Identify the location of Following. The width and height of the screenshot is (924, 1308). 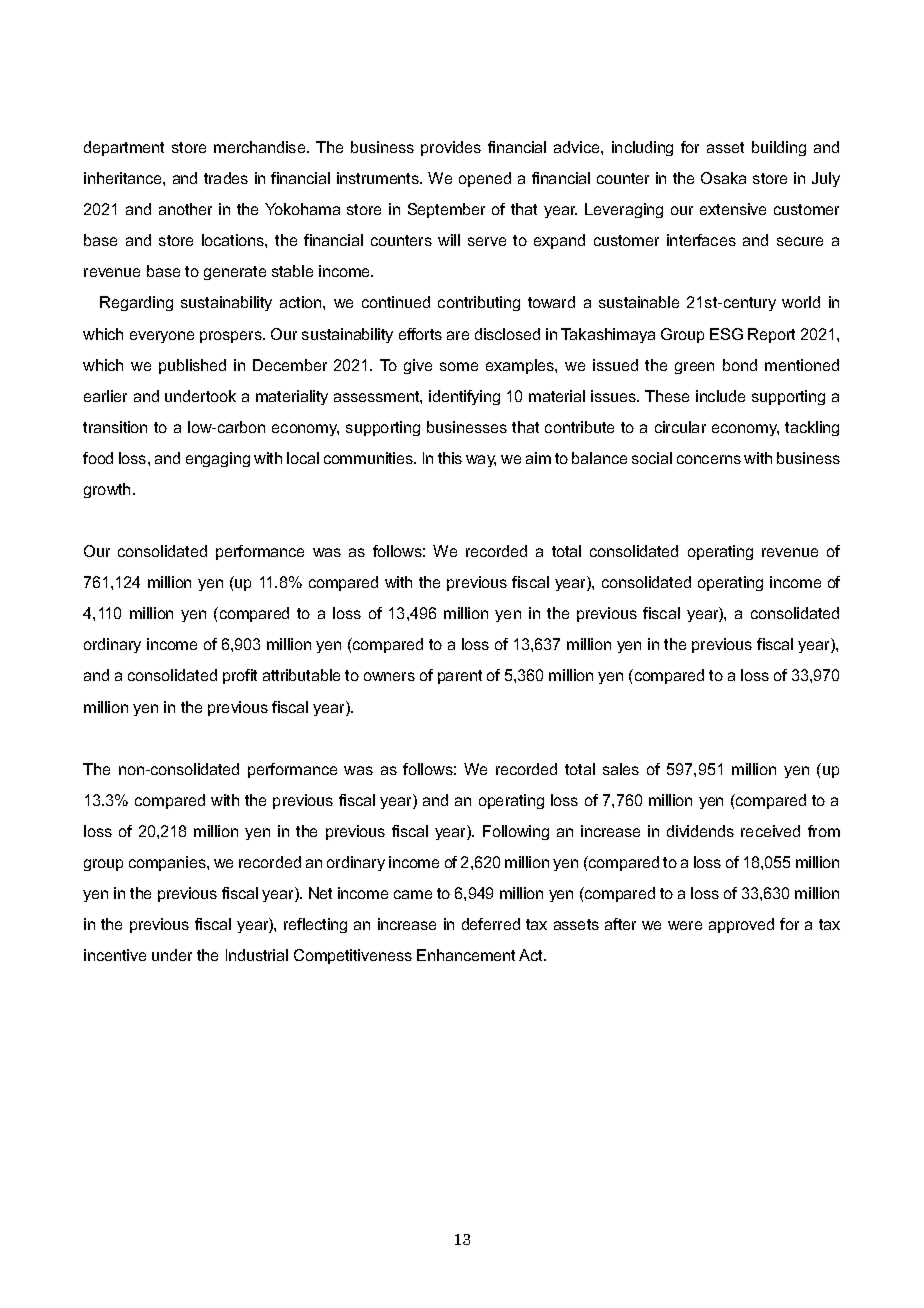
(516, 832).
